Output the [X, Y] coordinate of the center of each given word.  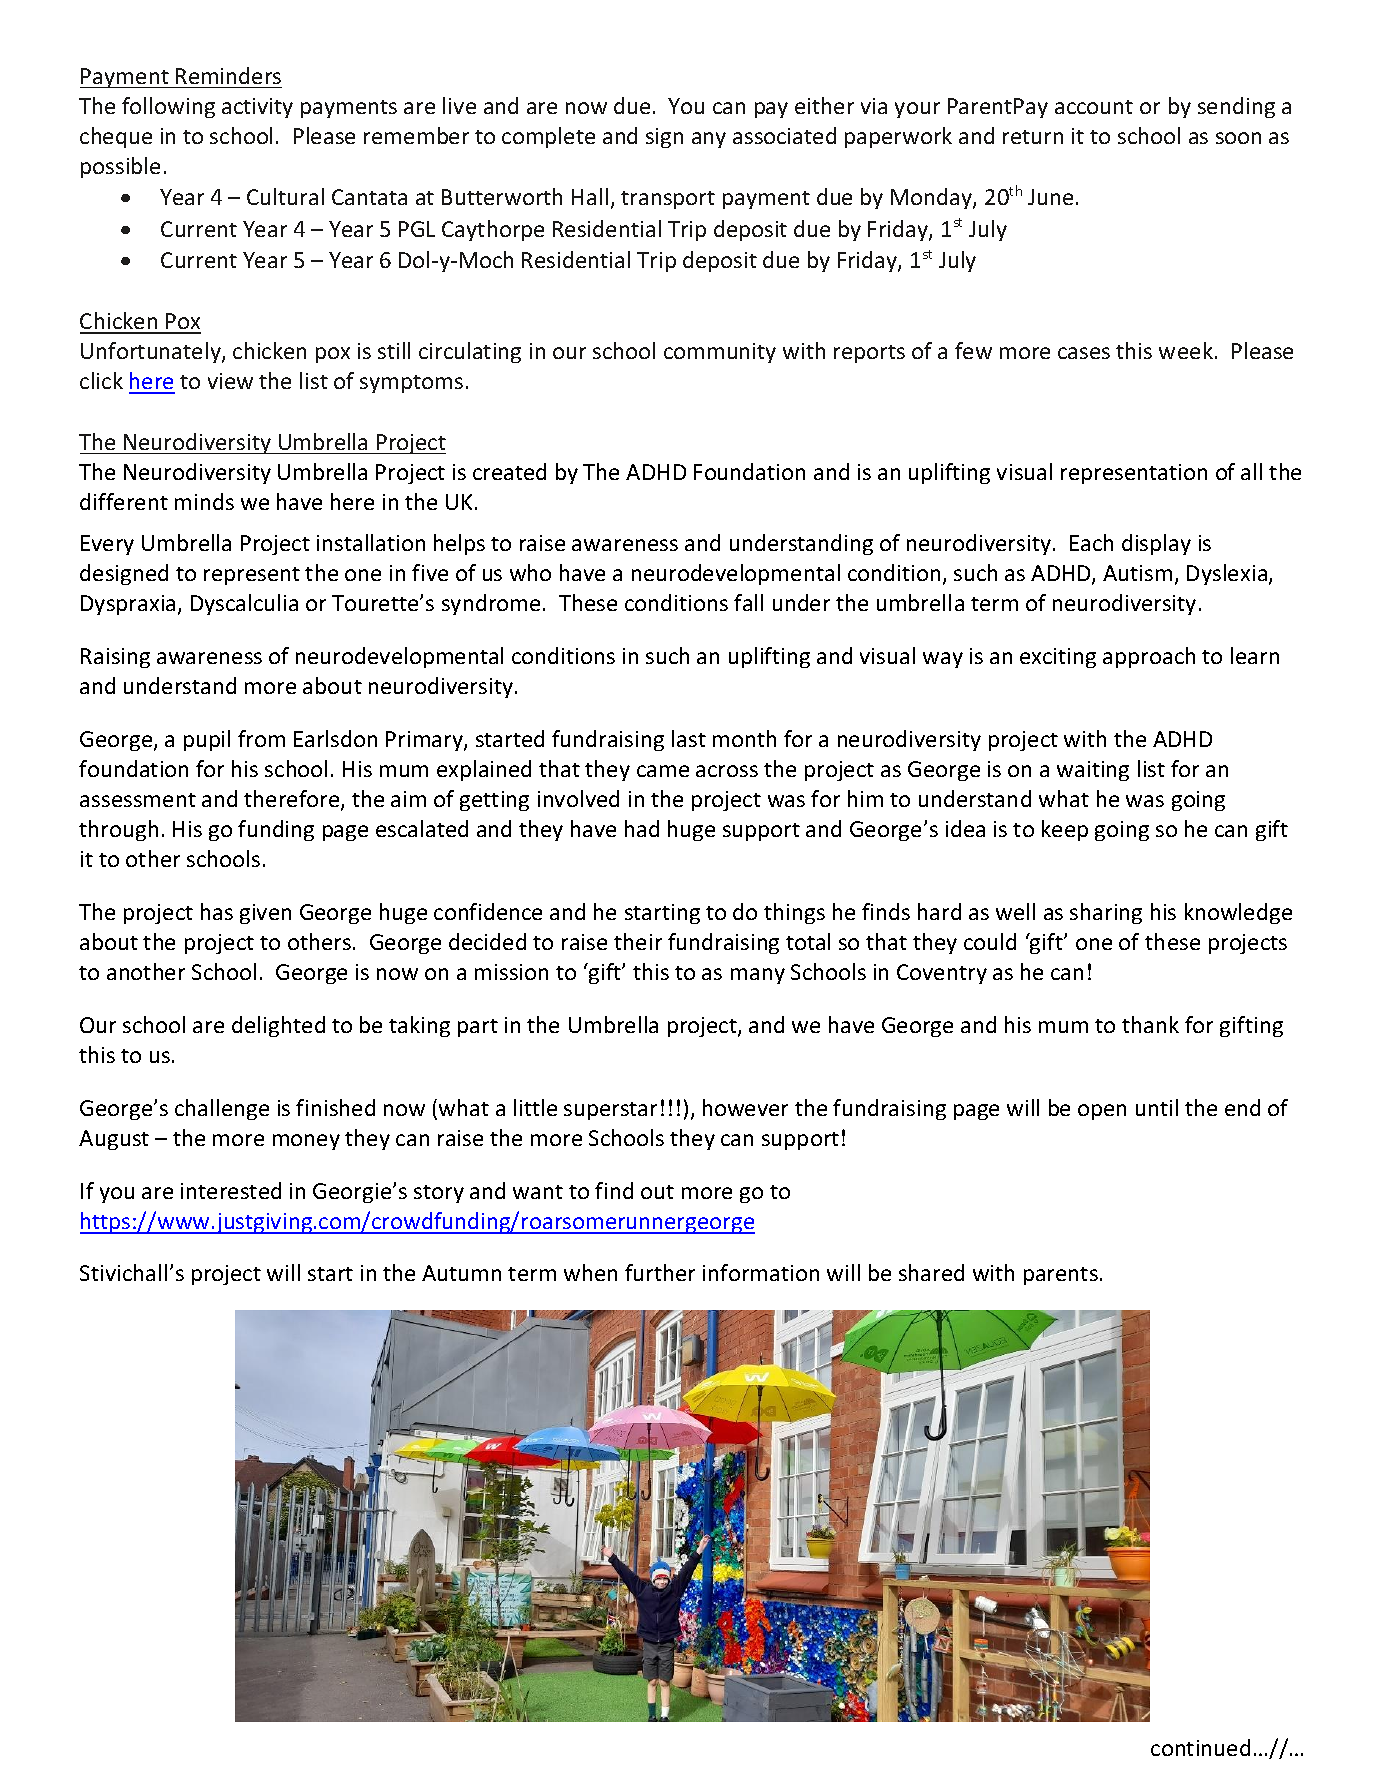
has [217, 911]
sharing [1106, 913]
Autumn [461, 1273]
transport [668, 200]
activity [257, 108]
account [1094, 107]
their [638, 941]
